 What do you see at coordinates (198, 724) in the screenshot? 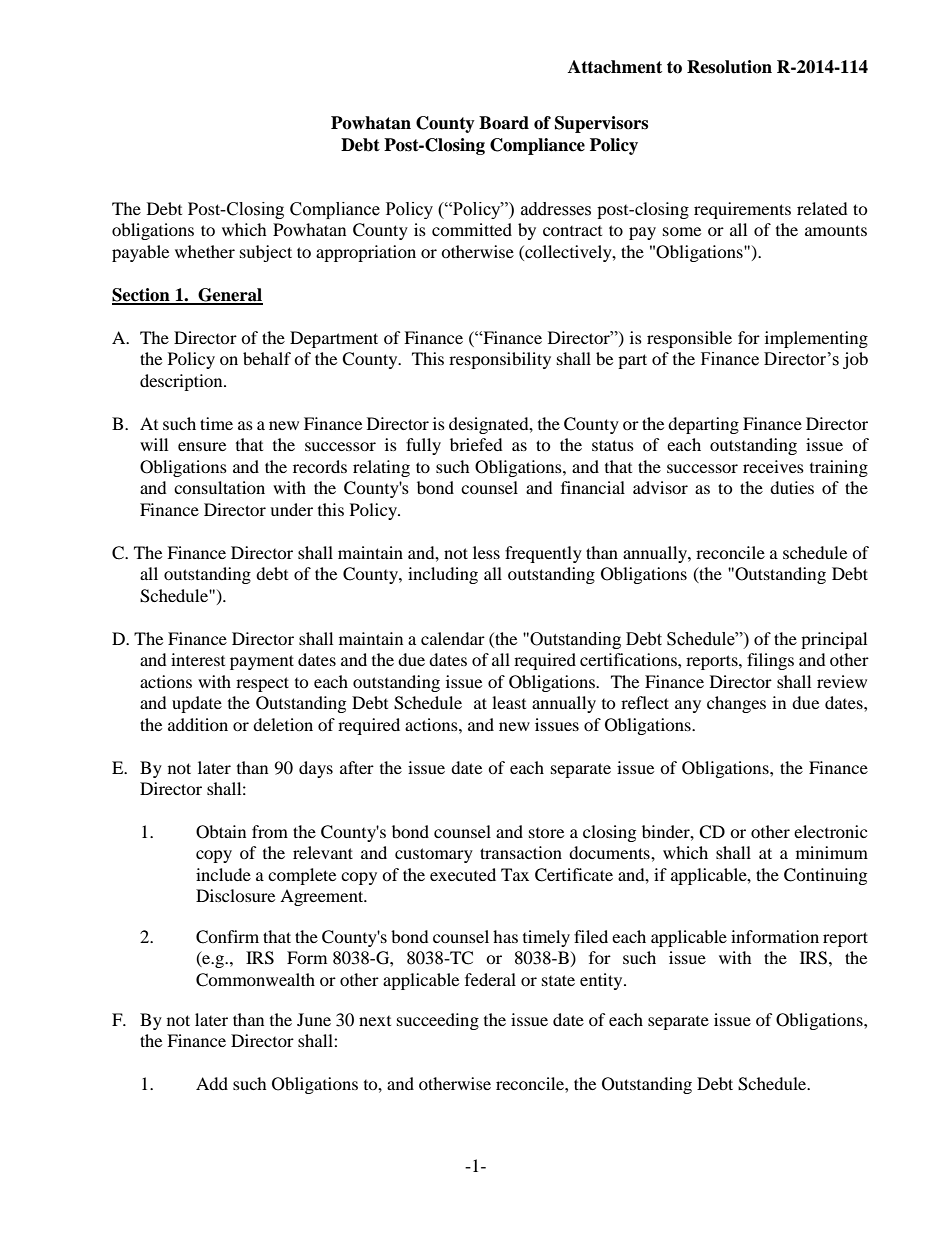
I see `addition` at bounding box center [198, 724].
